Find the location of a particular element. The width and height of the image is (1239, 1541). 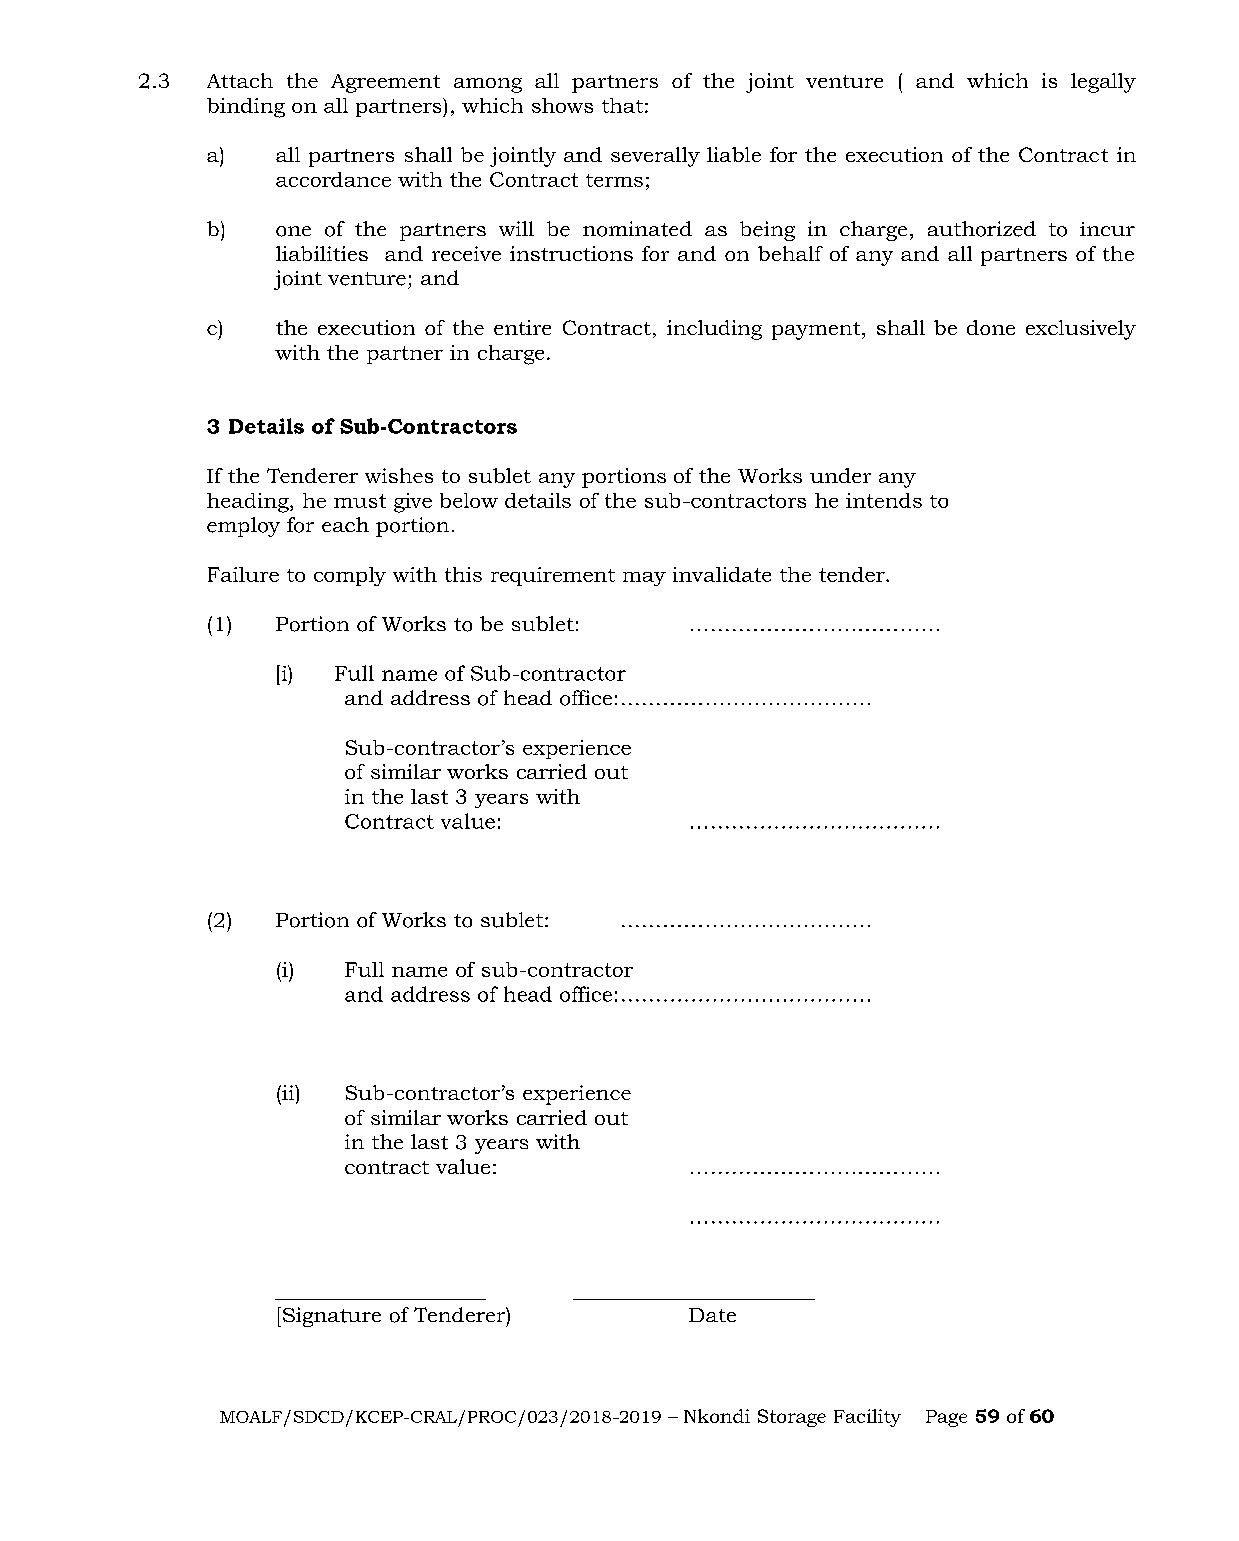

severally is located at coordinates (655, 157).
